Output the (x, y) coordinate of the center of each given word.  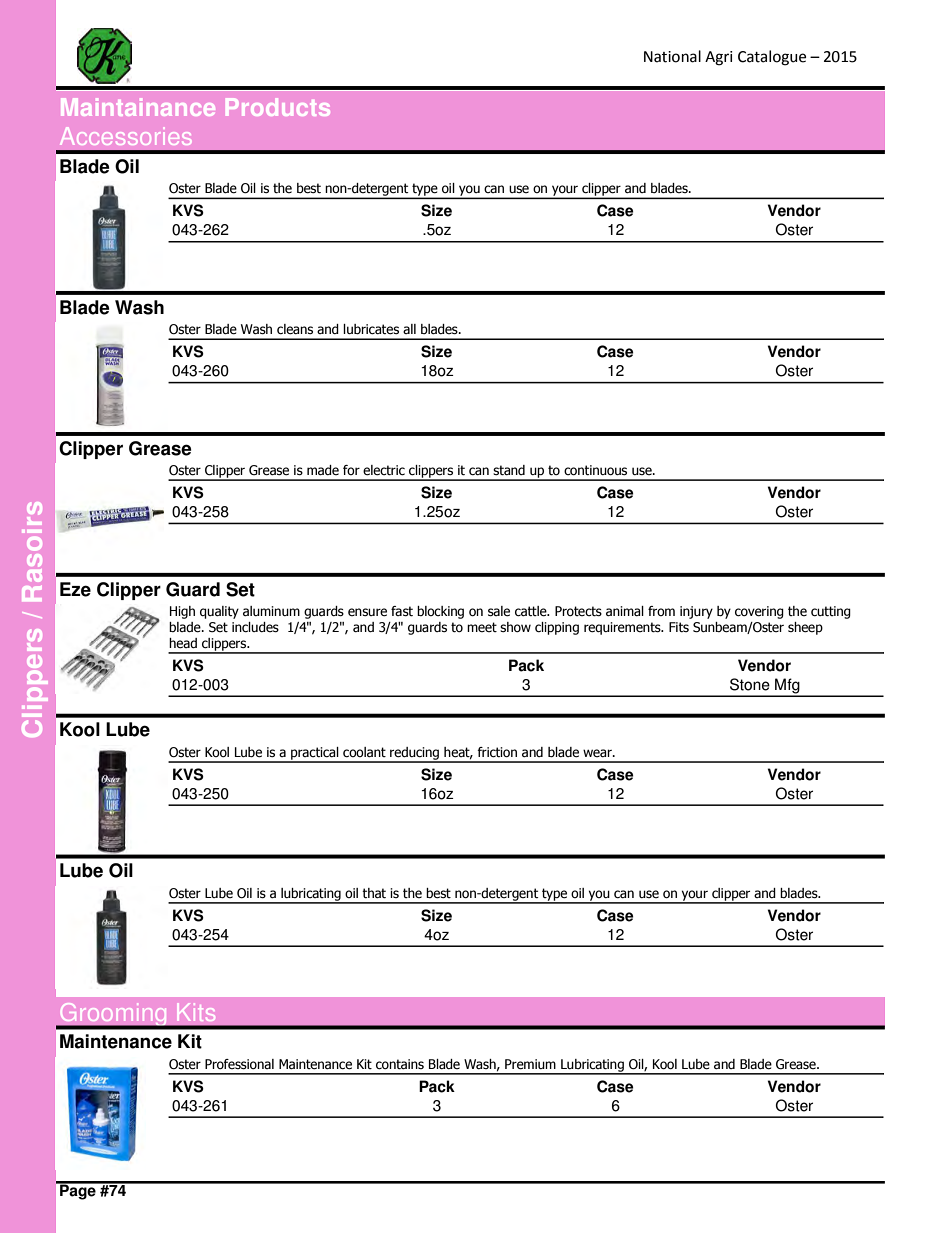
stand (509, 470)
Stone (750, 684)
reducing (414, 754)
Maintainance (138, 107)
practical (315, 754)
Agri (719, 58)
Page (78, 1191)
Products (278, 107)
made (323, 470)
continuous (595, 470)
